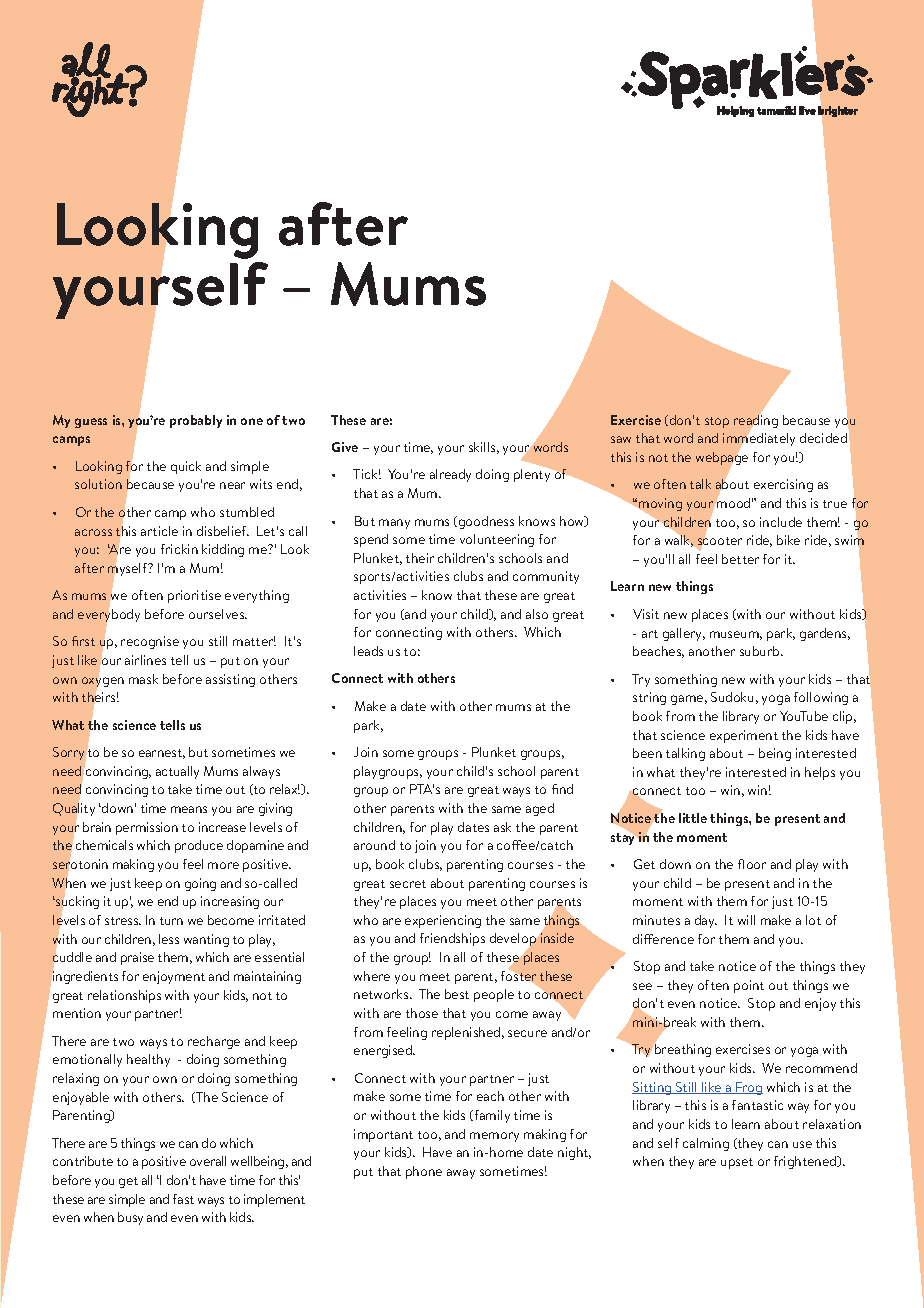 The width and height of the screenshot is (924, 1308). I want to click on phone, so click(424, 1172).
